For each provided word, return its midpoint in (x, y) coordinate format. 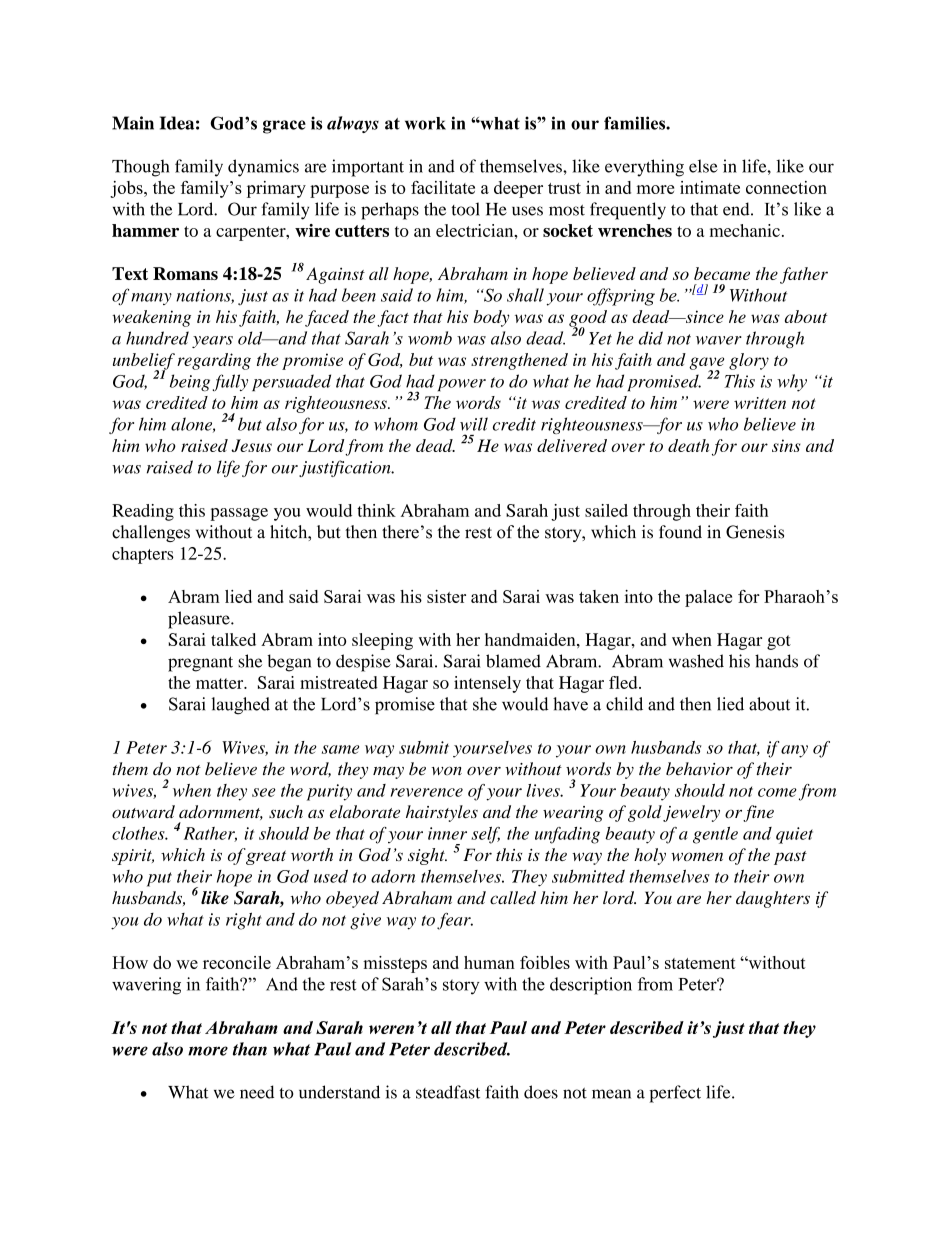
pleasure (200, 620)
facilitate (443, 187)
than (250, 1049)
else (703, 166)
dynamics (263, 168)
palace (708, 598)
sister (446, 596)
